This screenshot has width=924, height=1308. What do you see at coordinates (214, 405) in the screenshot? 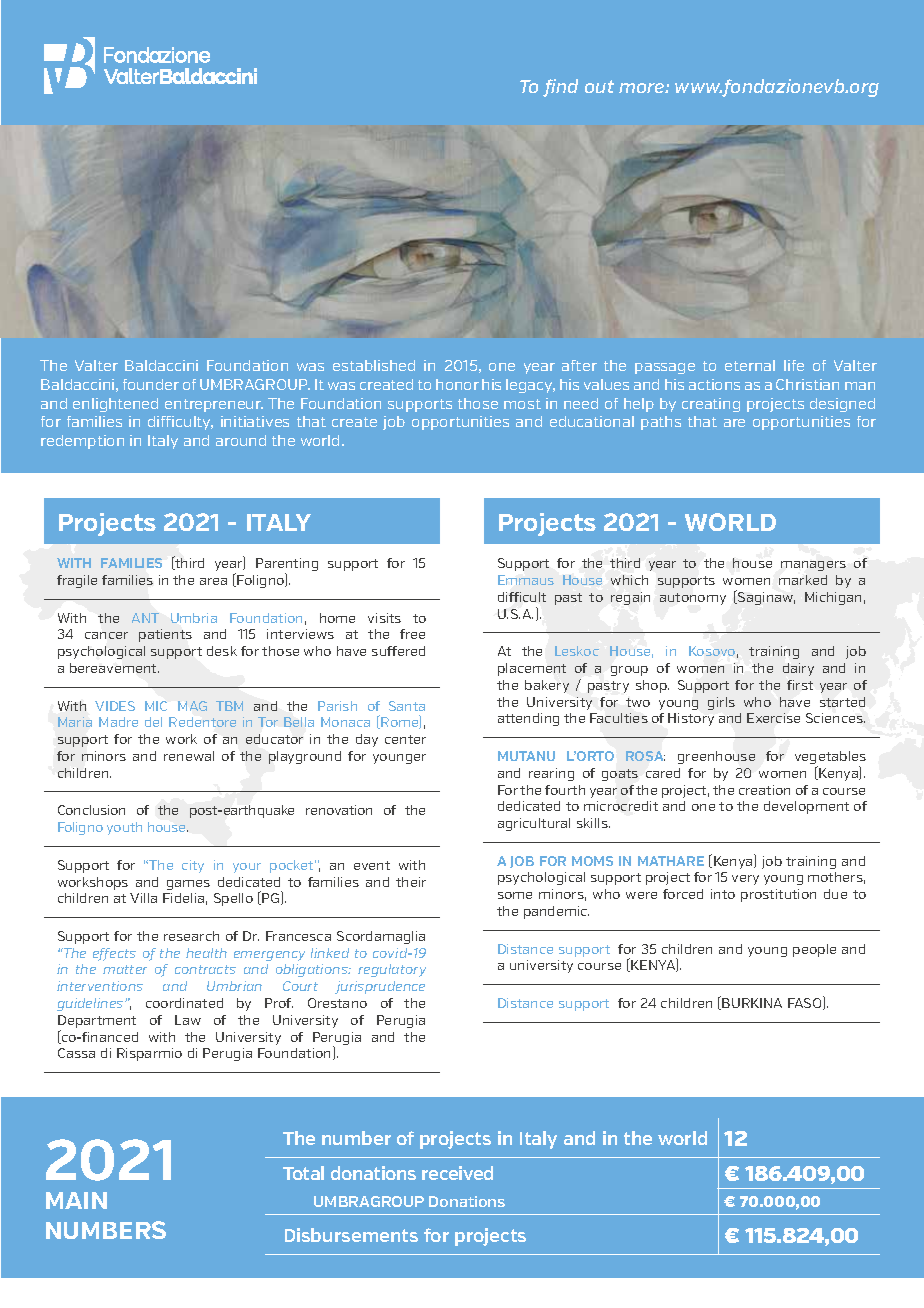
I see `entrepreneur` at bounding box center [214, 405].
